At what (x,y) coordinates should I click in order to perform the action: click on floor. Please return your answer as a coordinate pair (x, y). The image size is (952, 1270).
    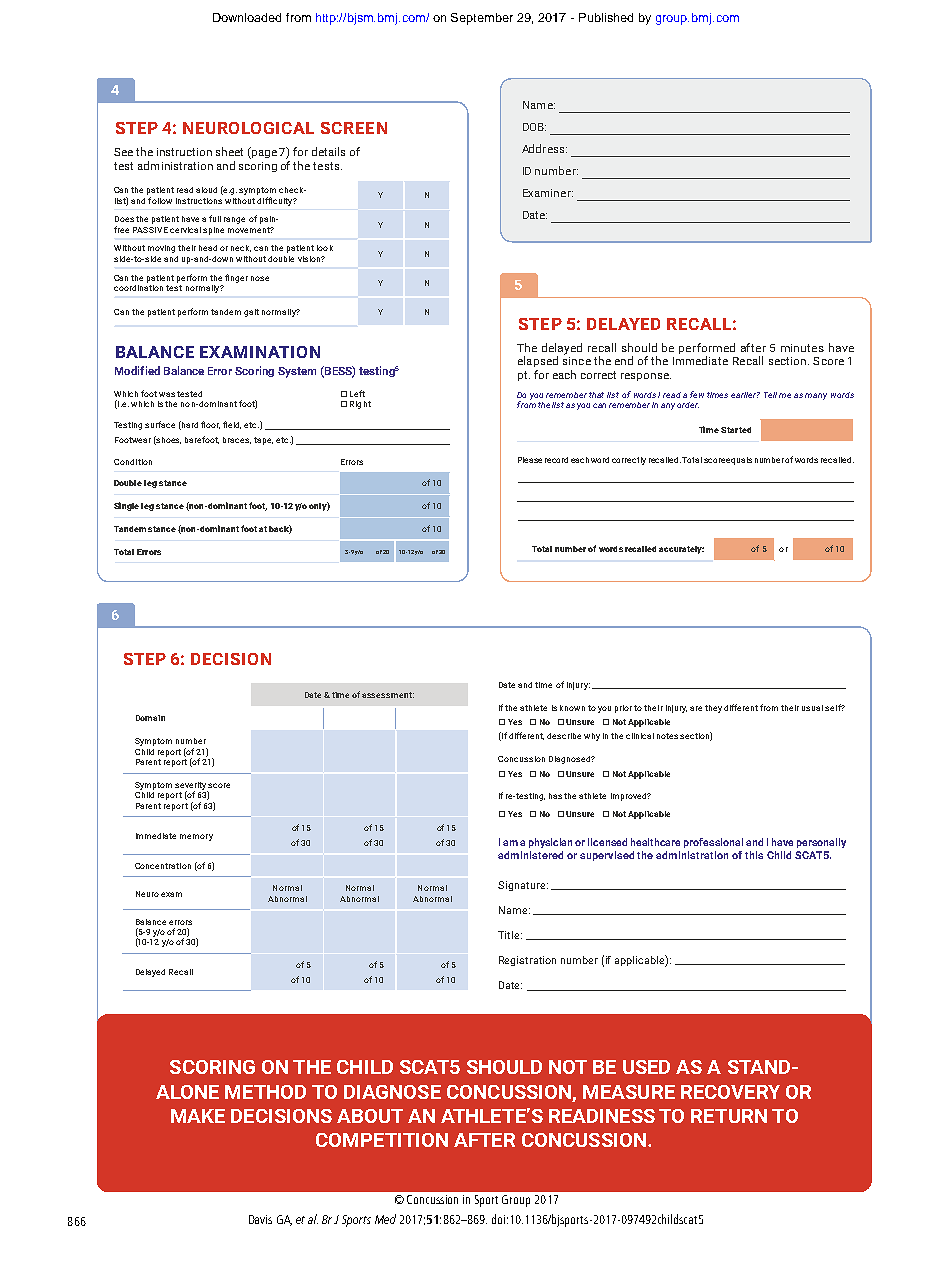
    Looking at the image, I should click on (210, 425).
